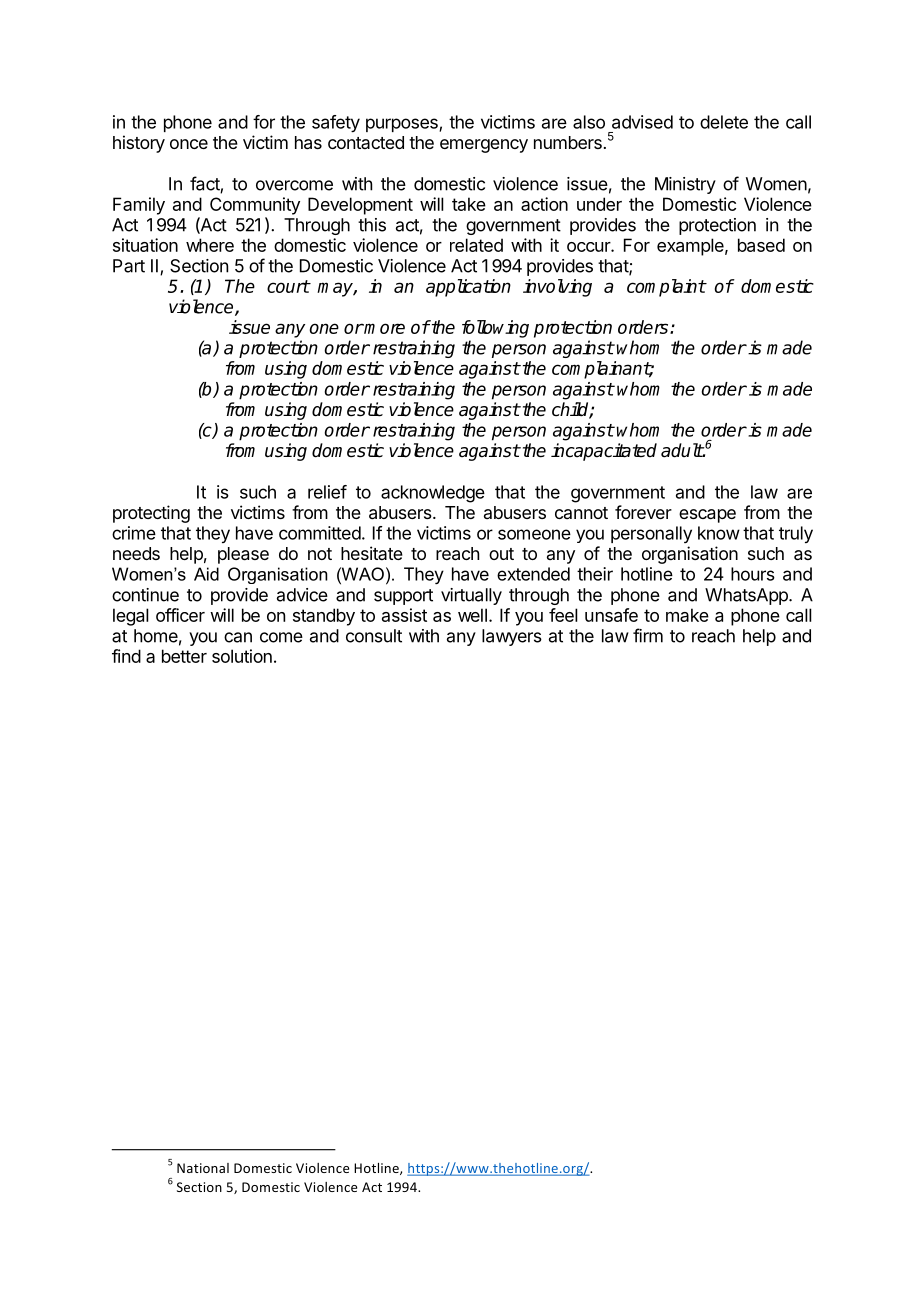 This document has height=1308, width=924. Describe the element at coordinates (242, 656) in the document. I see `solution` at that location.
